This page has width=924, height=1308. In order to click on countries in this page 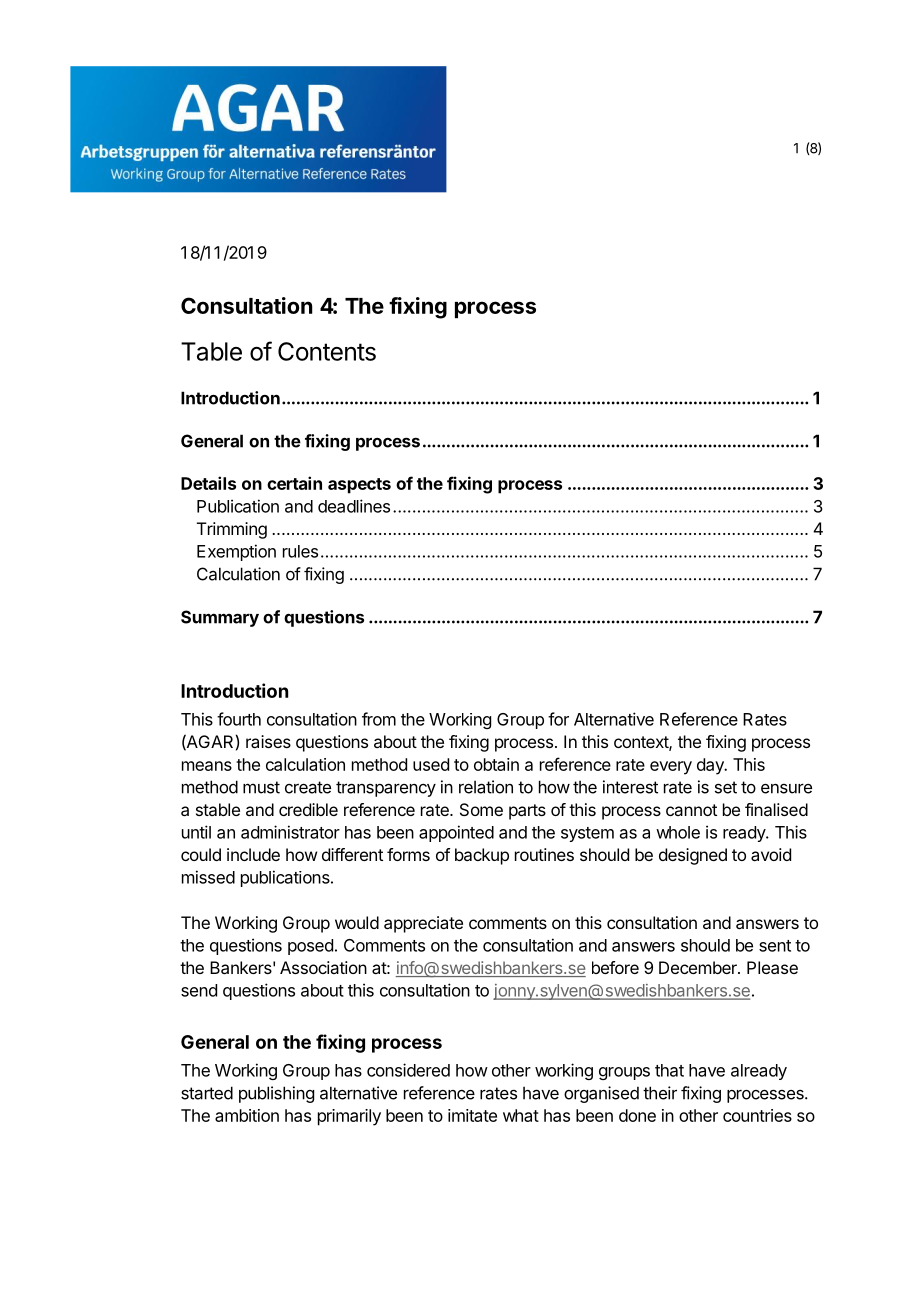, I will do `click(757, 1115)`.
